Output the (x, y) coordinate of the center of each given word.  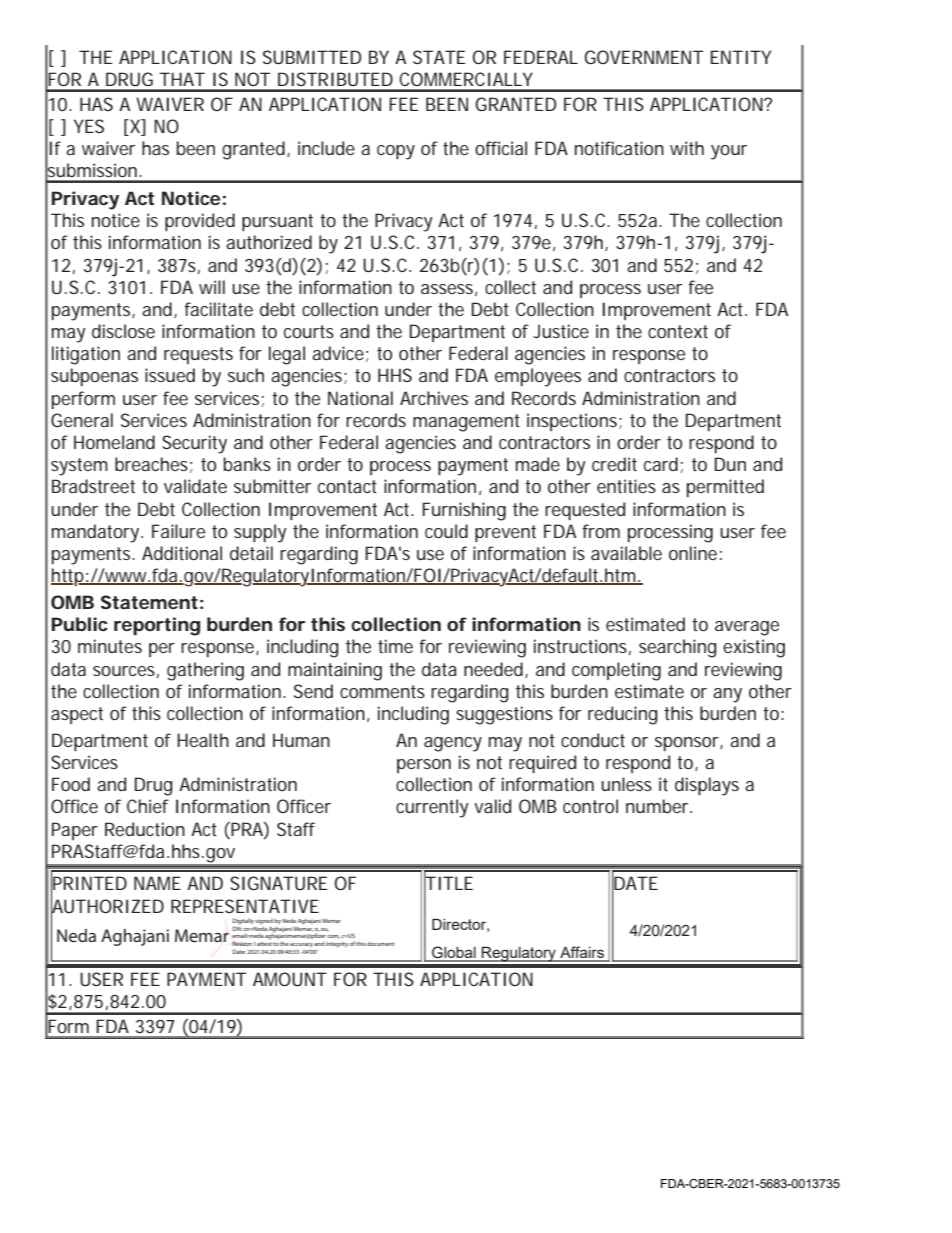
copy (396, 152)
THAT (182, 79)
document (380, 944)
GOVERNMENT (644, 57)
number (659, 806)
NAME (157, 883)
